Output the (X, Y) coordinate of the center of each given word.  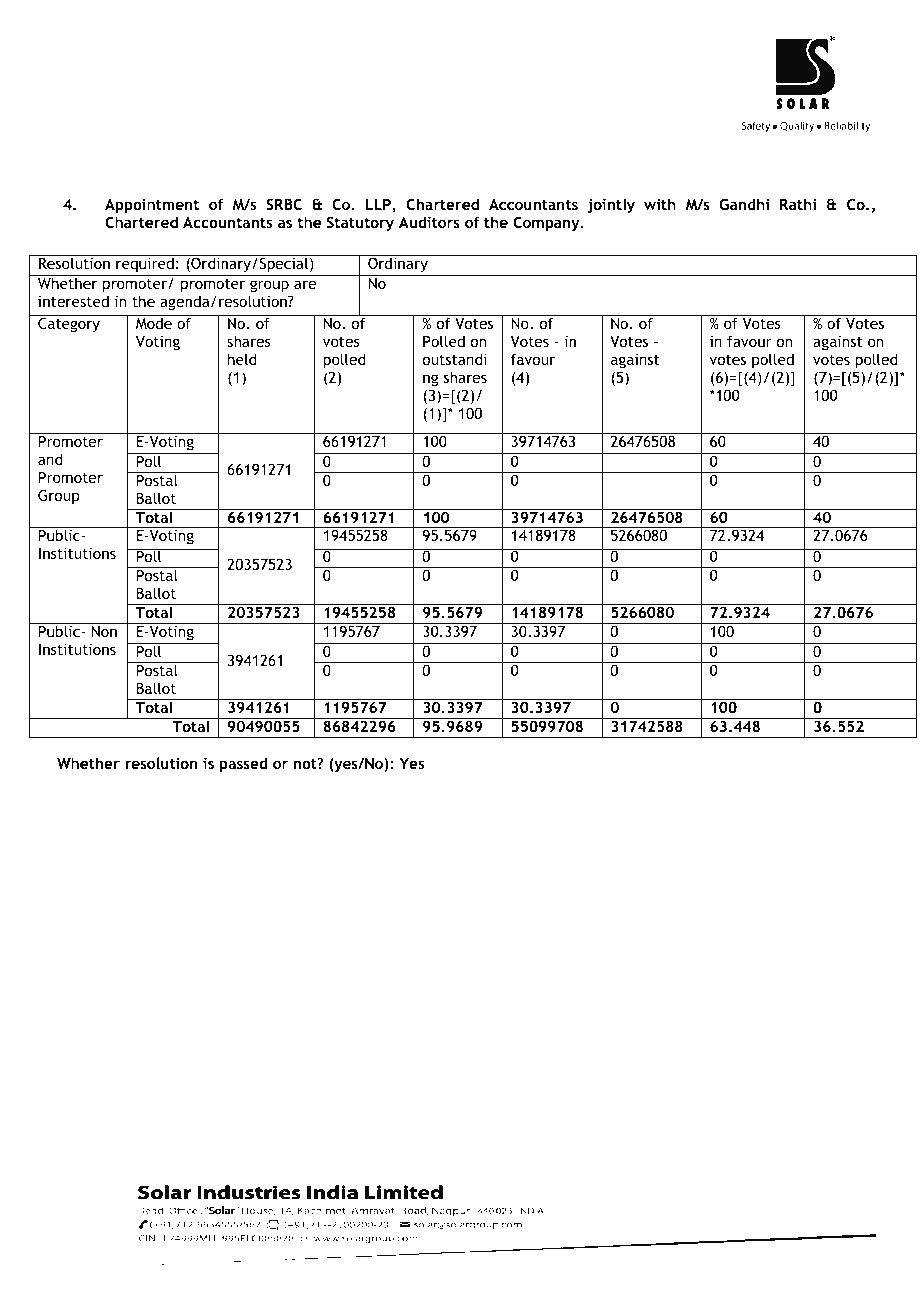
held (242, 359)
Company (547, 223)
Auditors (429, 222)
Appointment (152, 206)
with (660, 204)
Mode (154, 322)
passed (243, 764)
